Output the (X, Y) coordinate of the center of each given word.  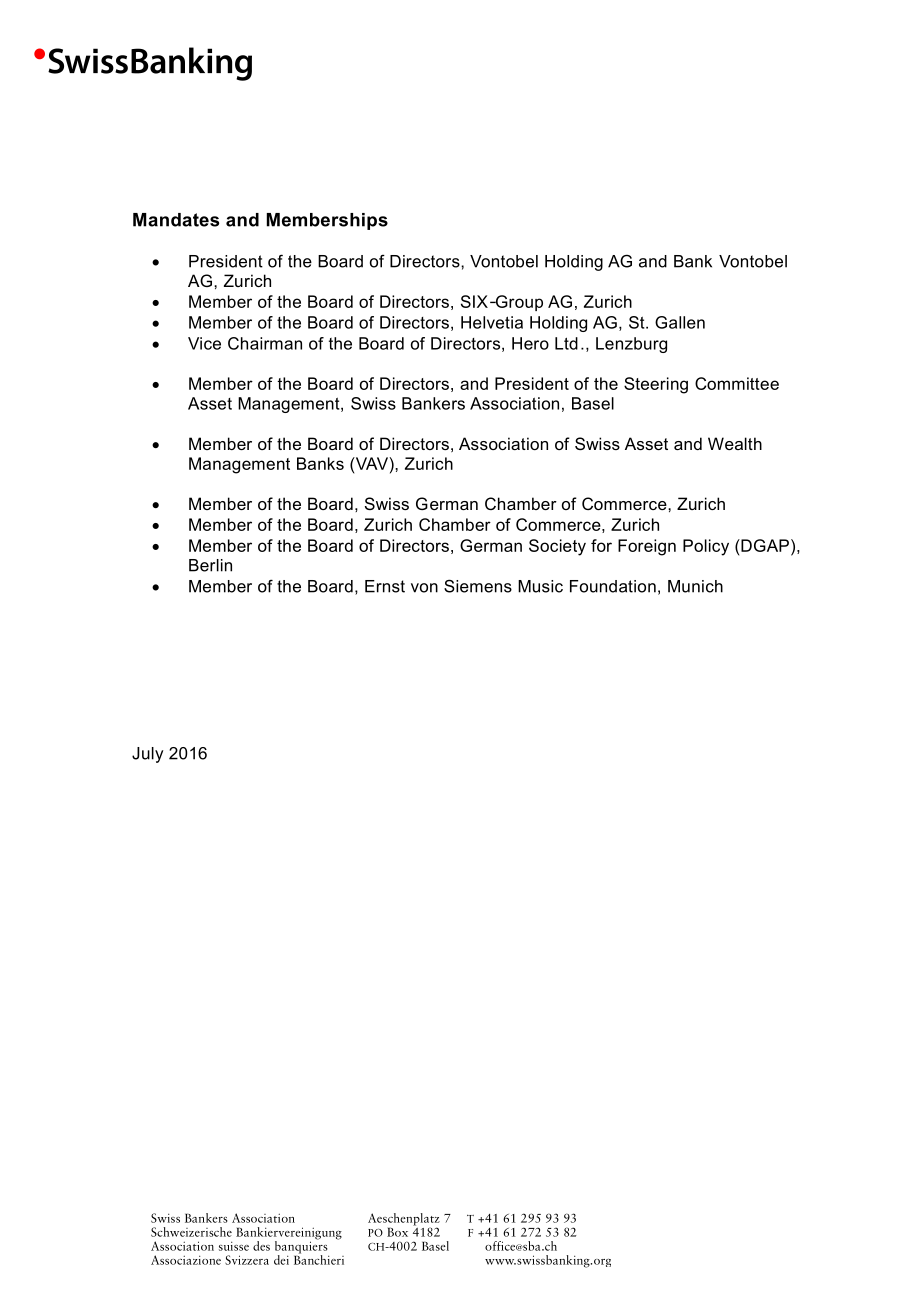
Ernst (385, 586)
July (148, 755)
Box (397, 1232)
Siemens (478, 586)
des (261, 1246)
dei (281, 1260)
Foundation (613, 586)
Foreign (647, 547)
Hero (530, 343)
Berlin (210, 565)
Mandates (176, 220)
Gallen (680, 322)
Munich (695, 586)
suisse (234, 1246)
